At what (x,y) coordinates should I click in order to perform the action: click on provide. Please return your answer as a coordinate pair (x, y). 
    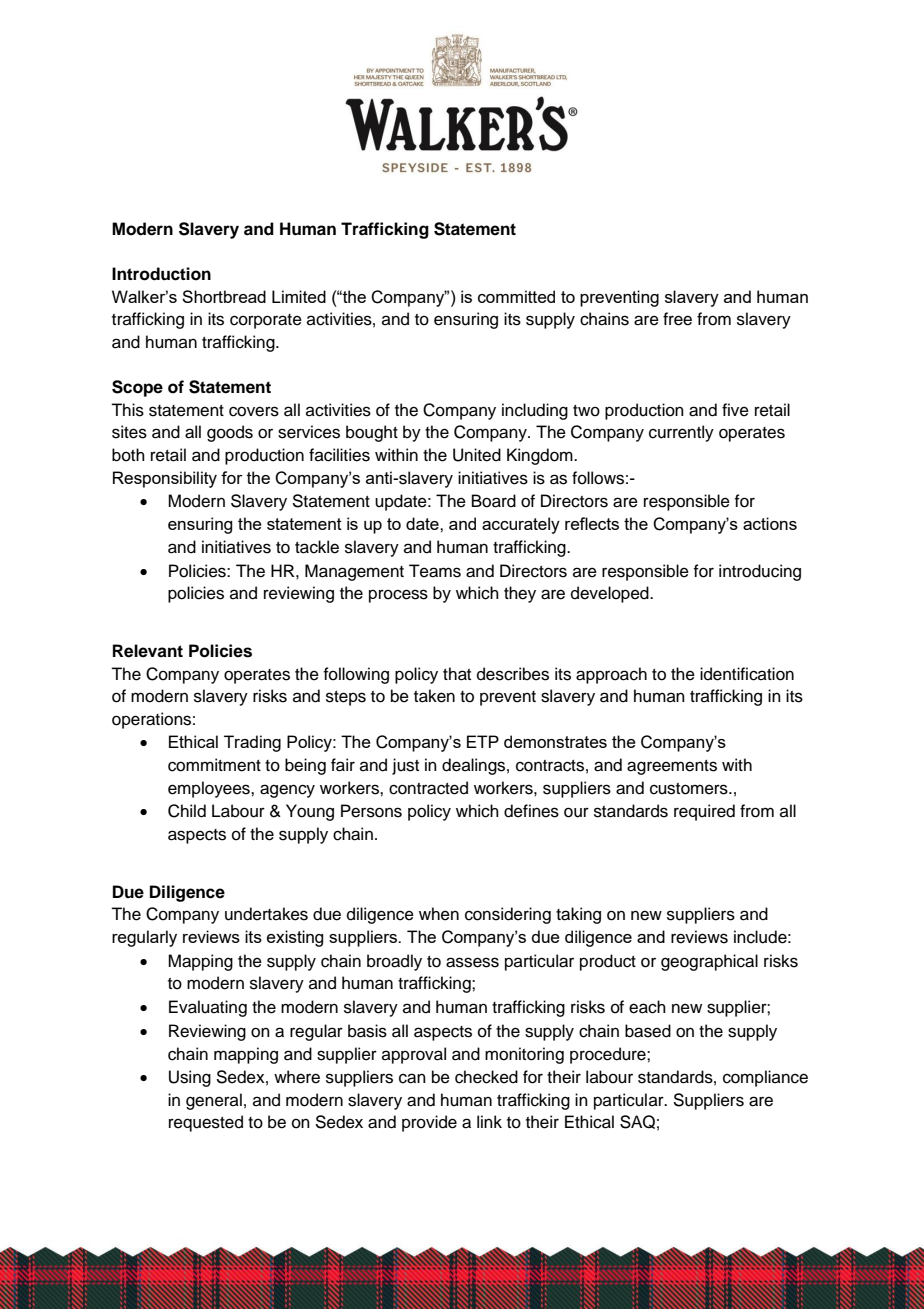
    Looking at the image, I should click on (429, 1123).
